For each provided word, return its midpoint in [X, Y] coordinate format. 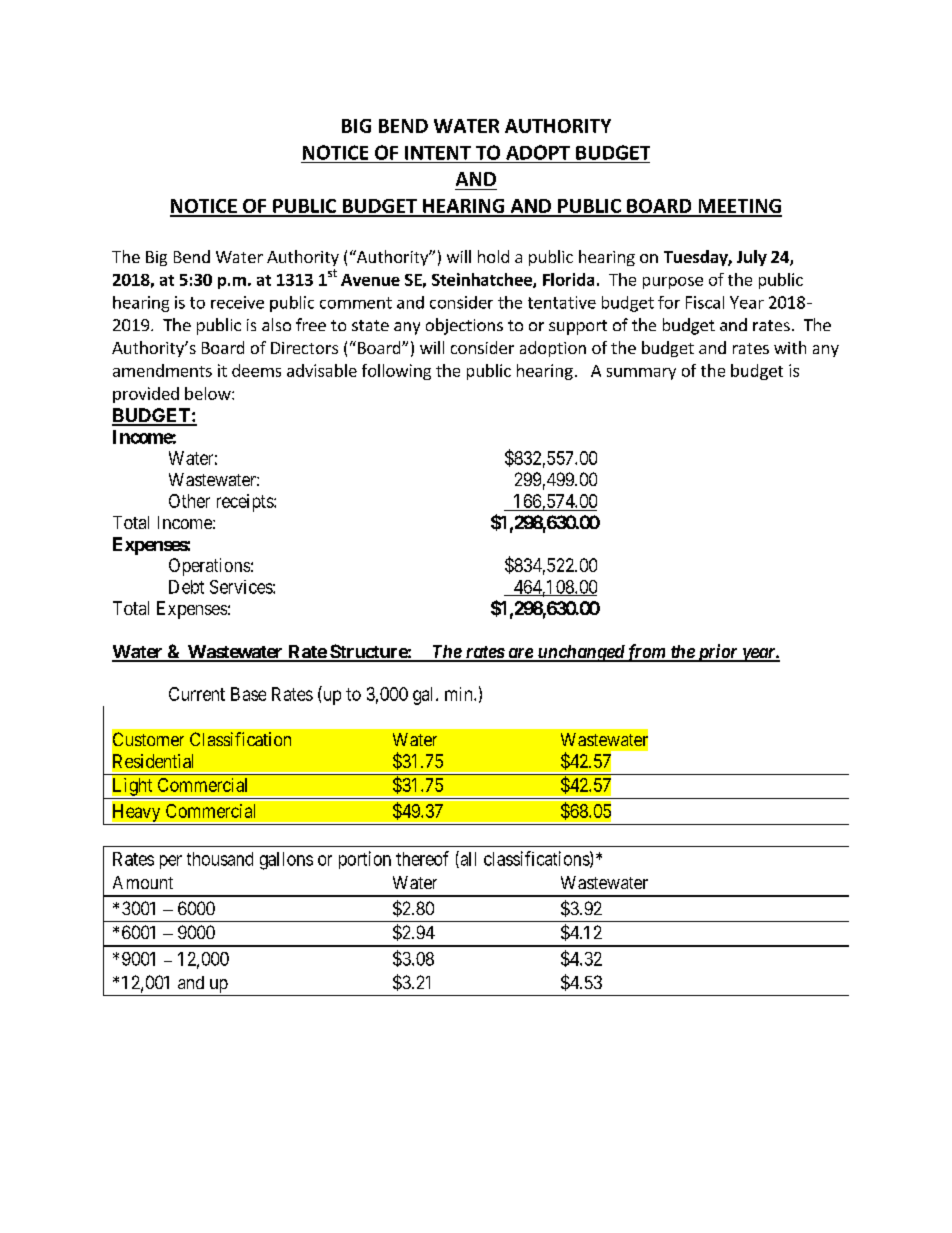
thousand [220, 859]
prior [717, 653]
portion [365, 860]
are [520, 654]
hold [493, 256]
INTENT [438, 153]
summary [641, 374]
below [209, 393]
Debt [186, 587]
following [396, 372]
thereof [422, 858]
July [752, 258]
